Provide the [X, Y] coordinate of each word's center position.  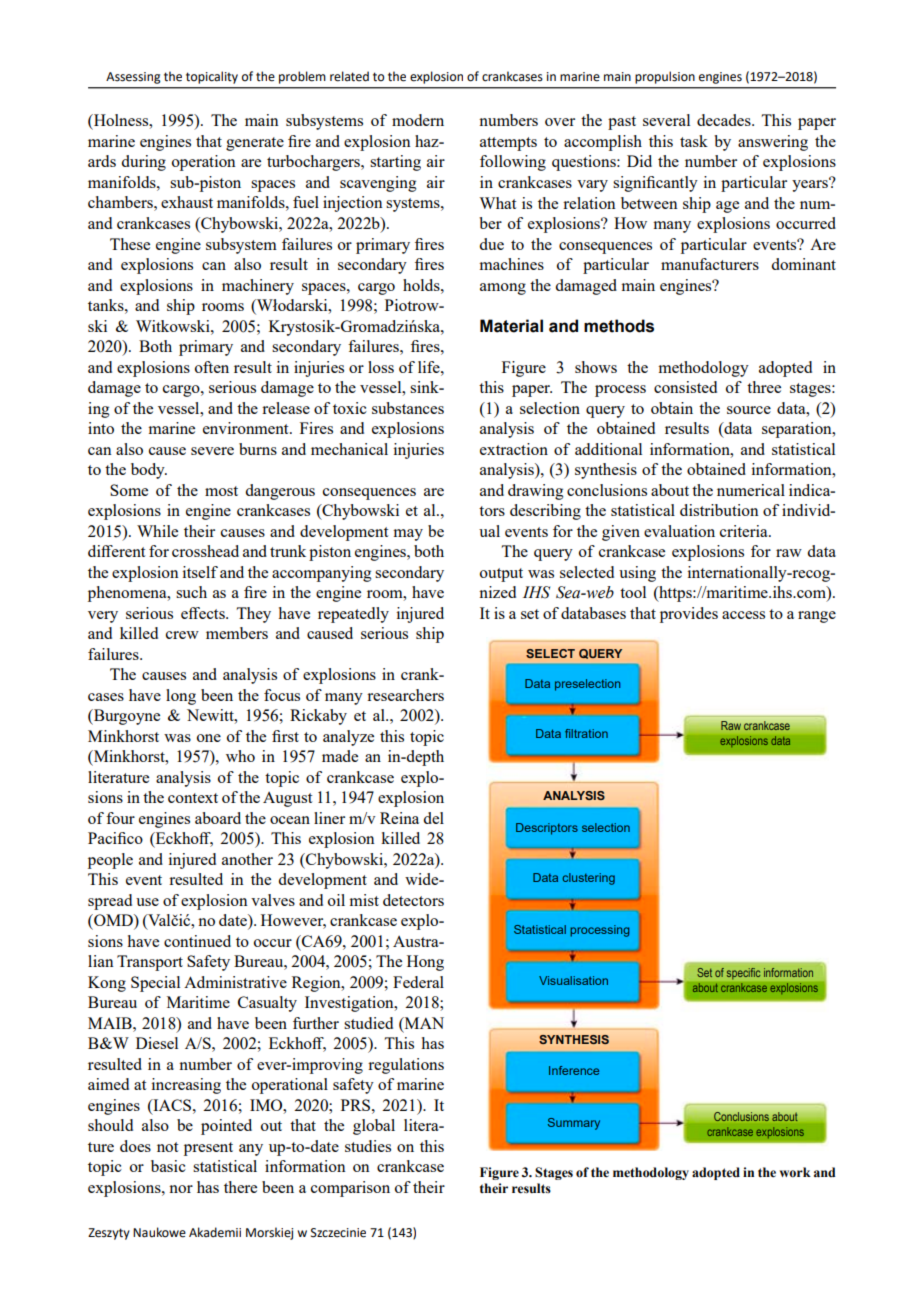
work [795, 1172]
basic [168, 1166]
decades [725, 120]
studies [368, 1146]
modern [418, 120]
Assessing [133, 78]
